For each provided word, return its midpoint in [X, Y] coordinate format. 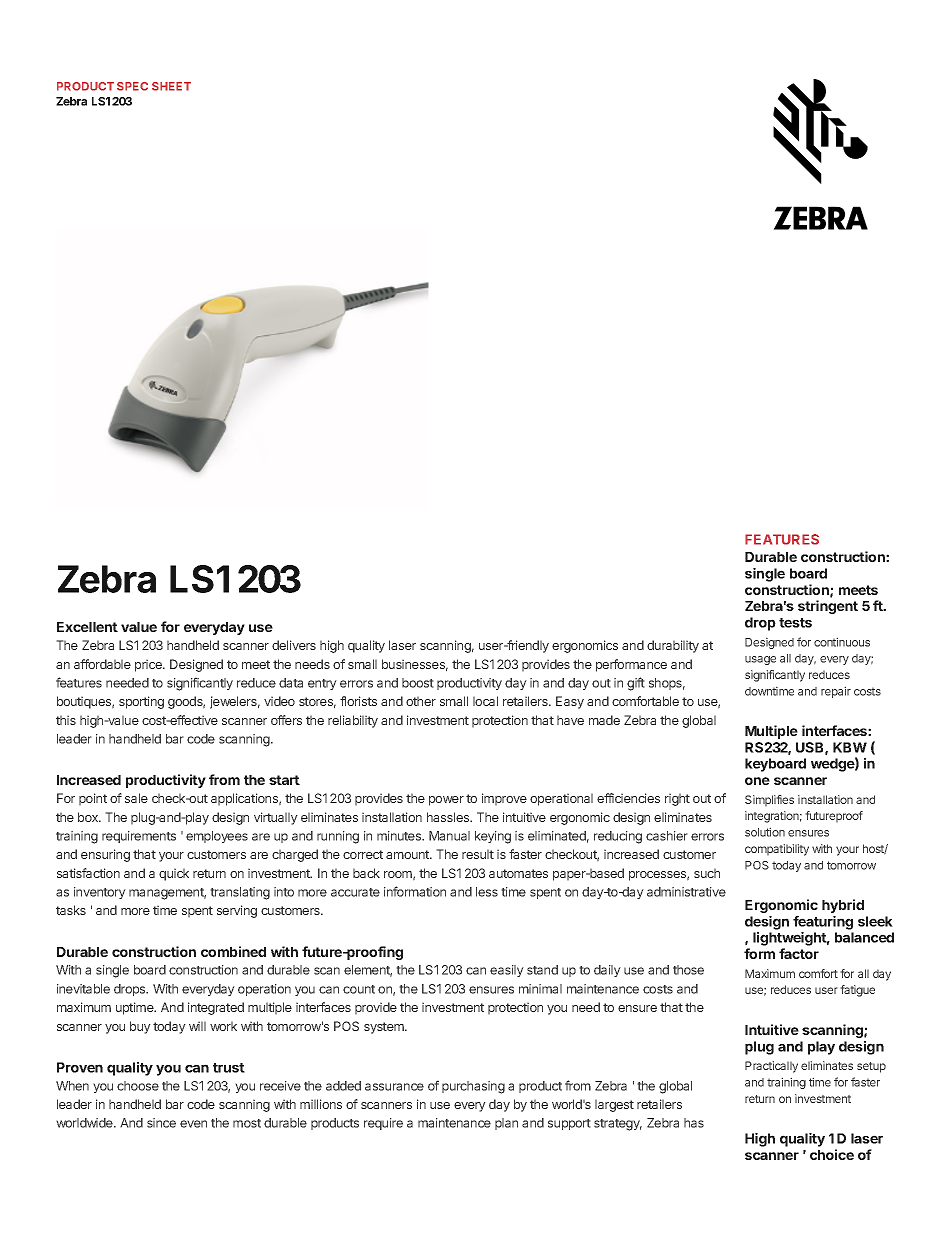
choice [832, 1154]
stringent [828, 607]
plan [506, 1124]
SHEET [171, 86]
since [161, 1123]
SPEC [132, 86]
